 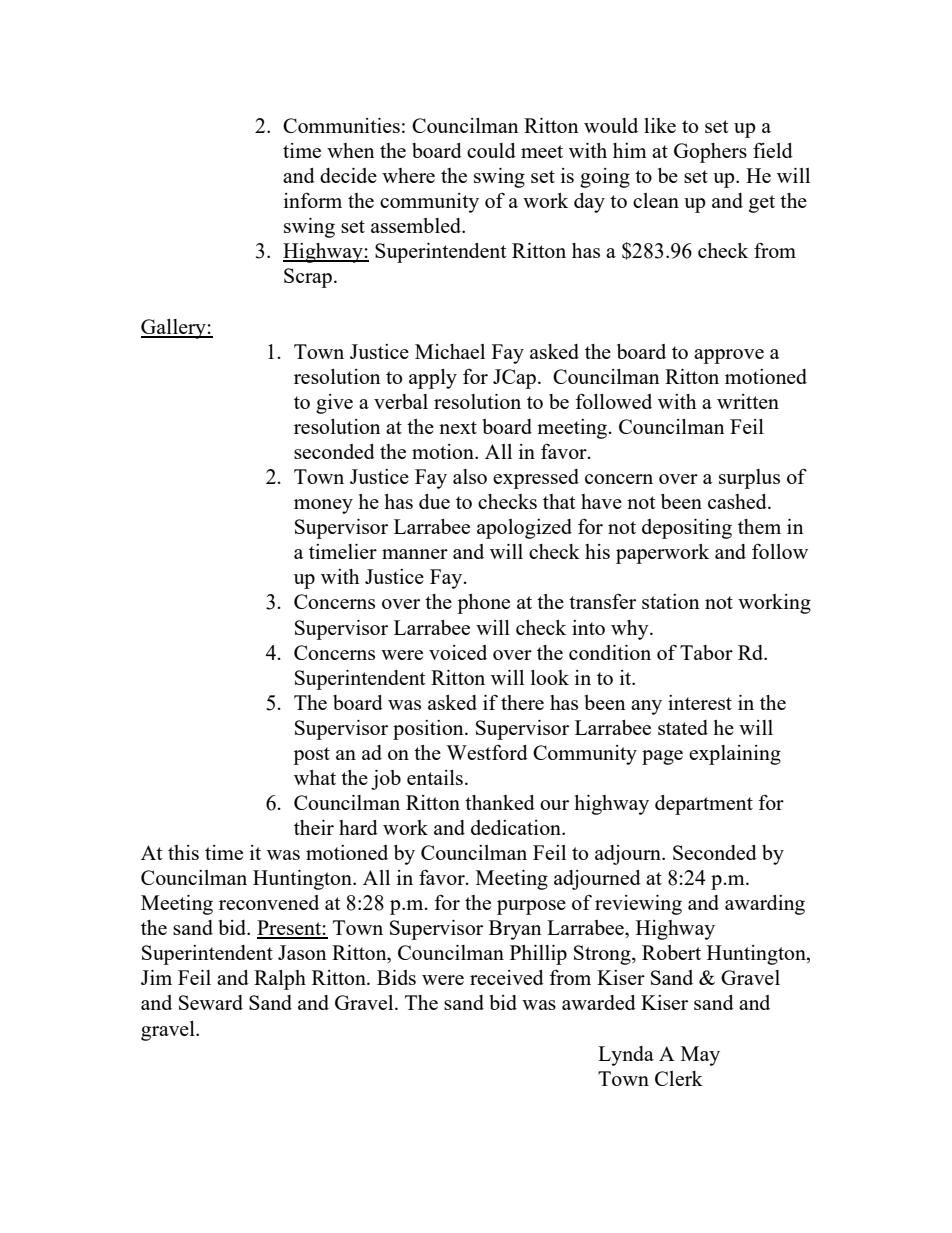 What do you see at coordinates (491, 150) in the image?
I see `could` at bounding box center [491, 150].
